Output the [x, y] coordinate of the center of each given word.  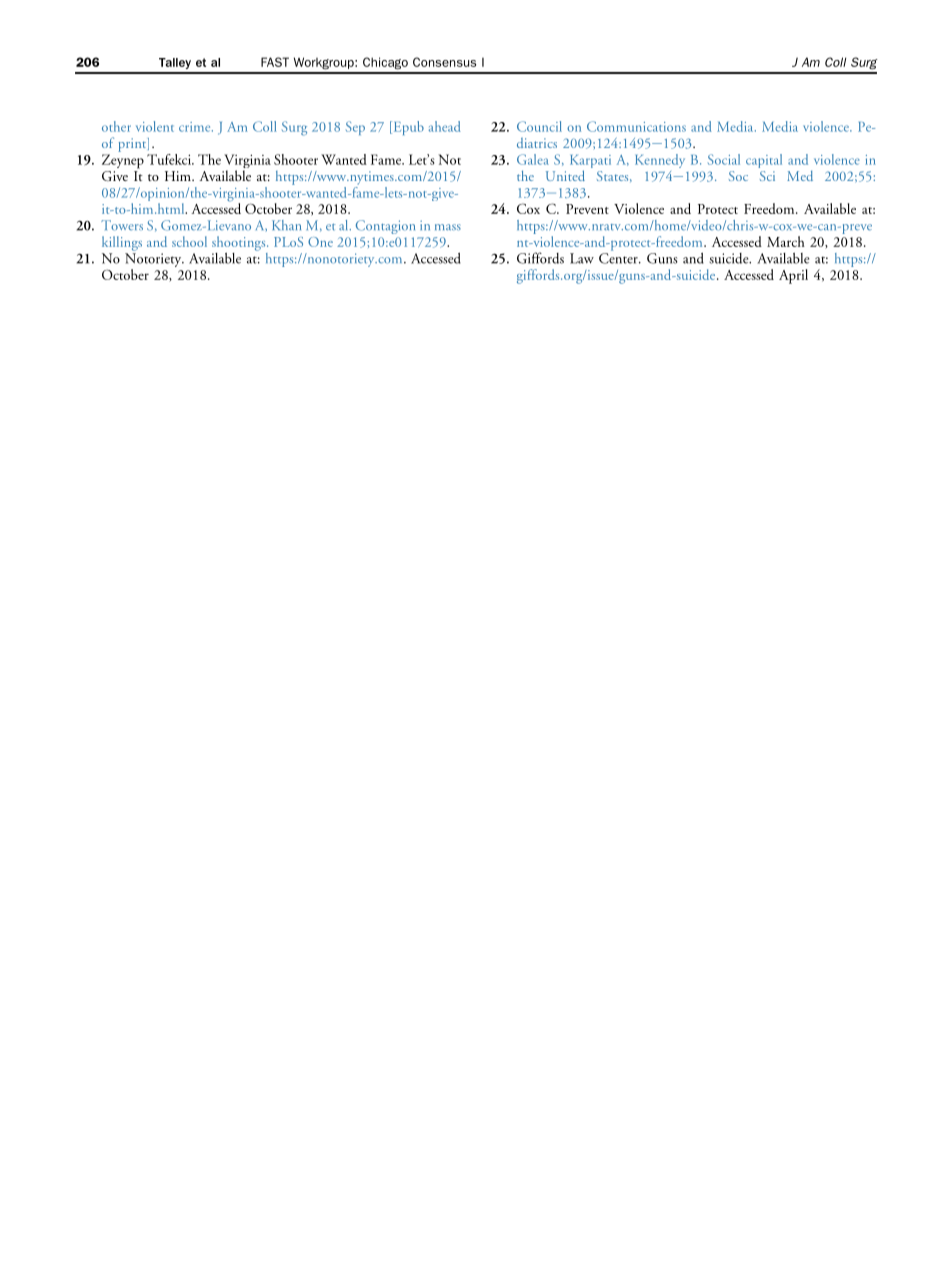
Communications [636, 126]
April [793, 276]
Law [582, 258]
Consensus [444, 62]
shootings [240, 243]
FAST [275, 62]
